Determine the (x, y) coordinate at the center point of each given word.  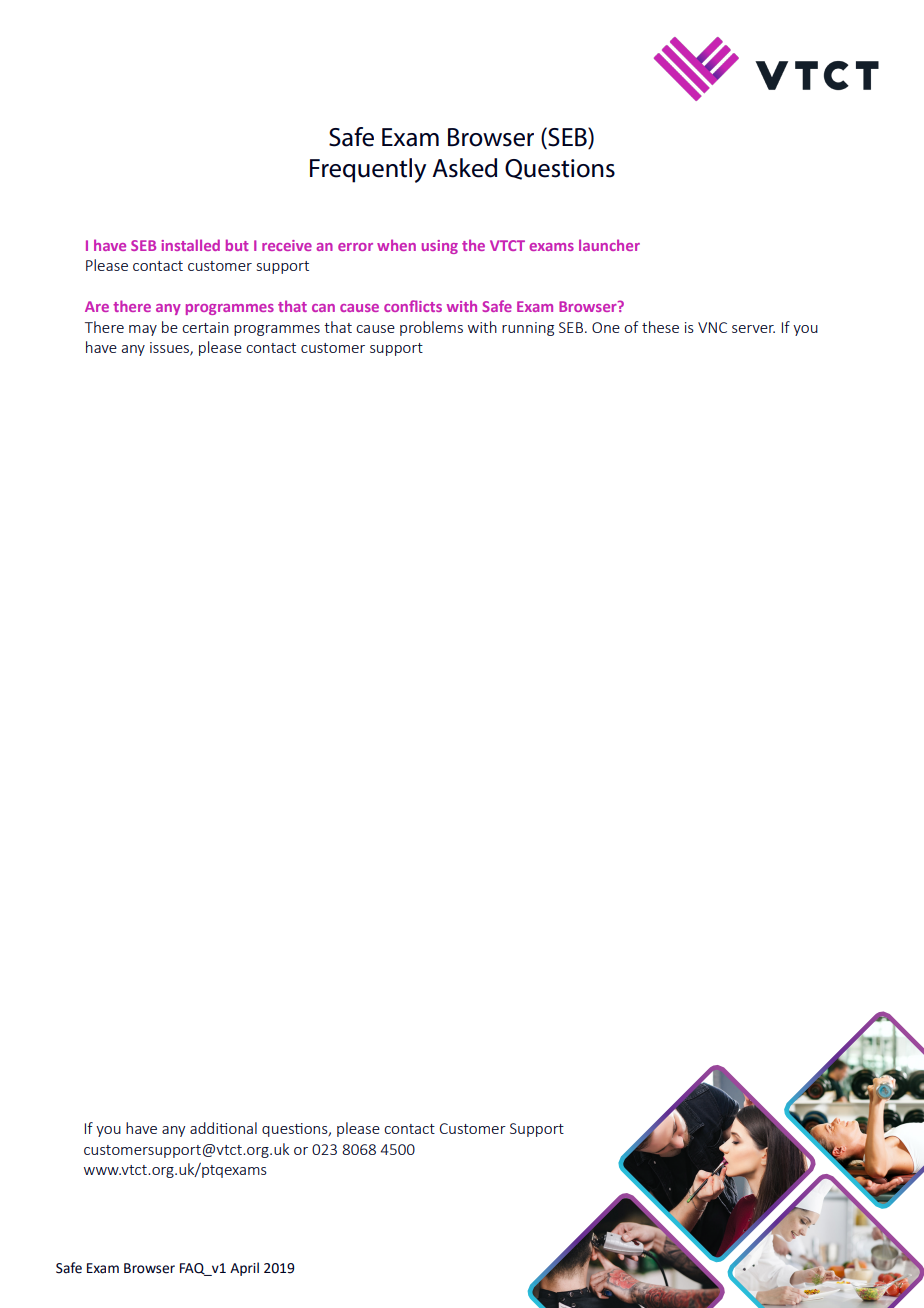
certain (205, 327)
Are (97, 306)
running (528, 329)
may (143, 330)
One (606, 327)
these (660, 327)
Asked (464, 168)
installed (190, 245)
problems (431, 328)
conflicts (413, 306)
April (244, 1269)
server (753, 329)
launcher (609, 245)
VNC (712, 327)
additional (223, 1128)
